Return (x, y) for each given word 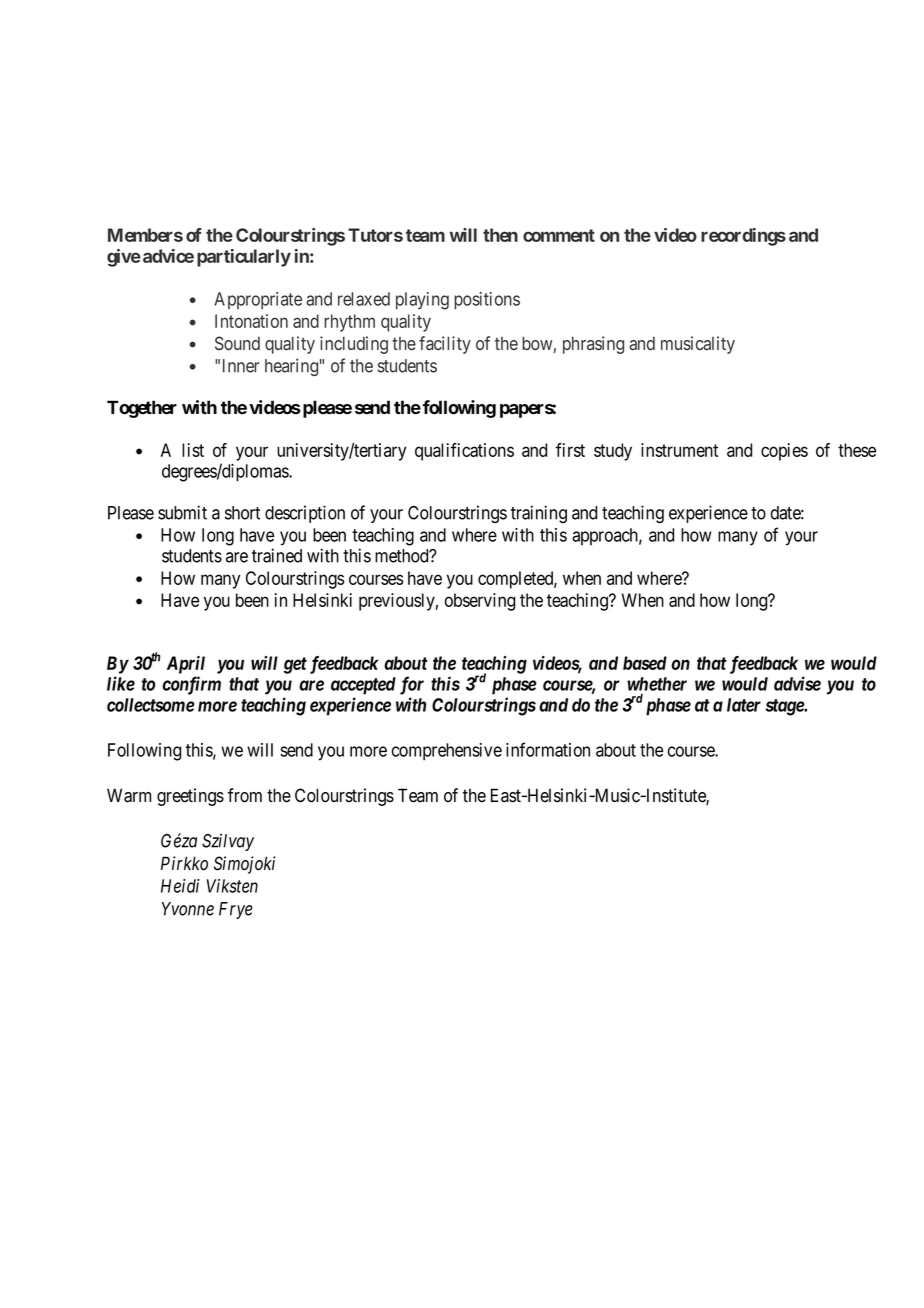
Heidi (180, 886)
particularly (244, 258)
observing (480, 602)
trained (277, 555)
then (500, 235)
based (645, 663)
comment (559, 235)
